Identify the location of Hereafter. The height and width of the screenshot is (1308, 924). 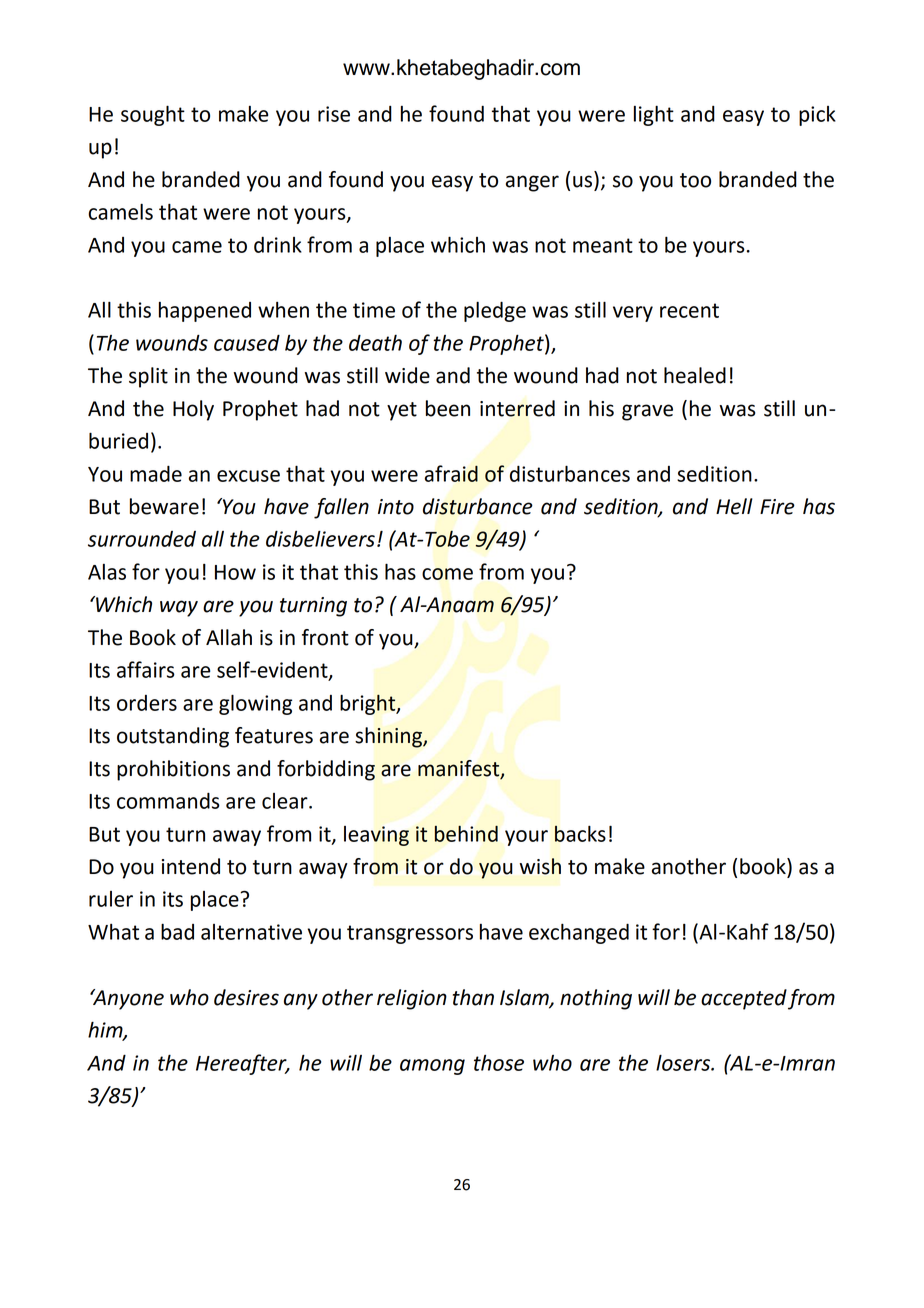
(242, 1064).
